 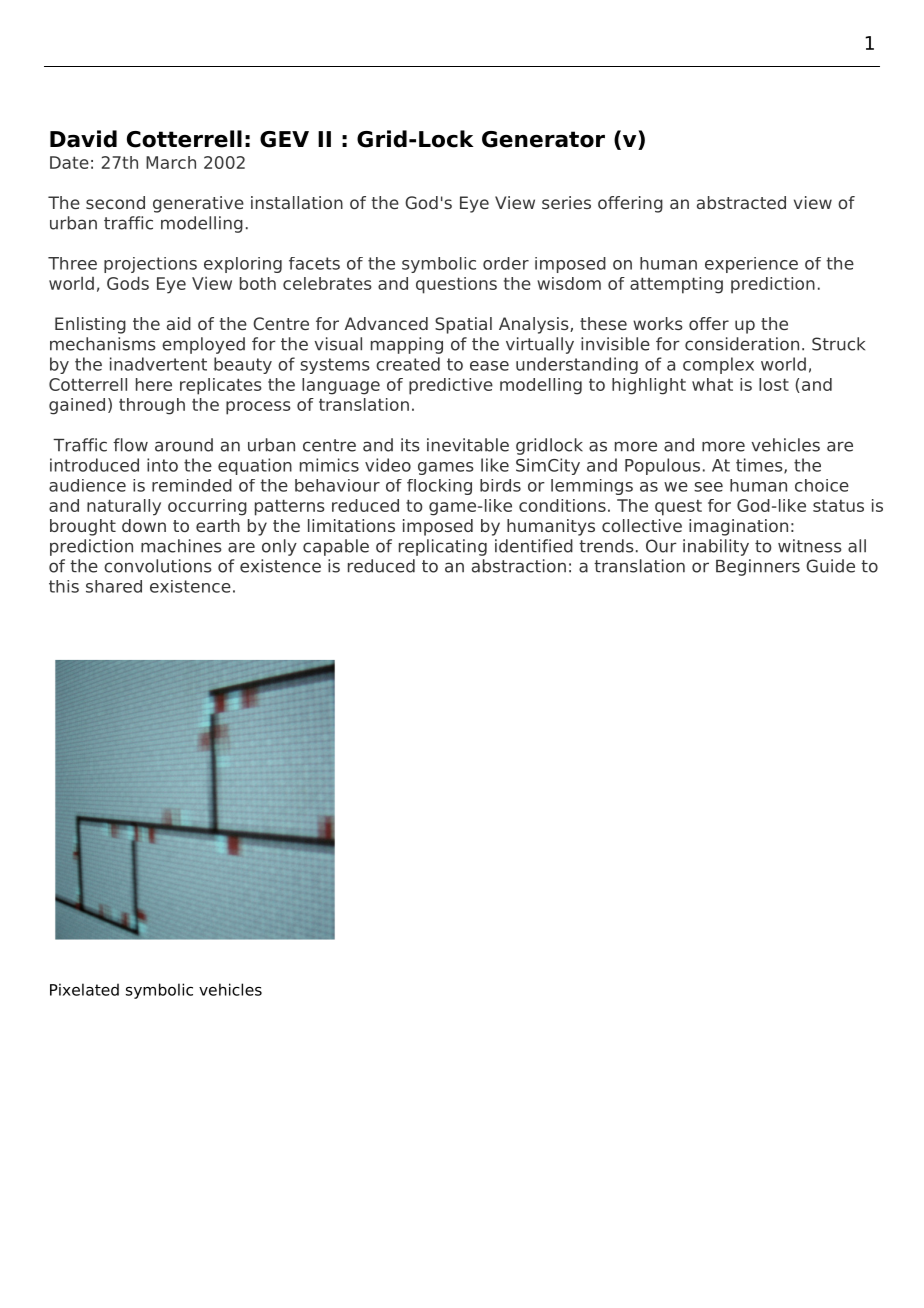 I want to click on convolutions, so click(x=158, y=566).
